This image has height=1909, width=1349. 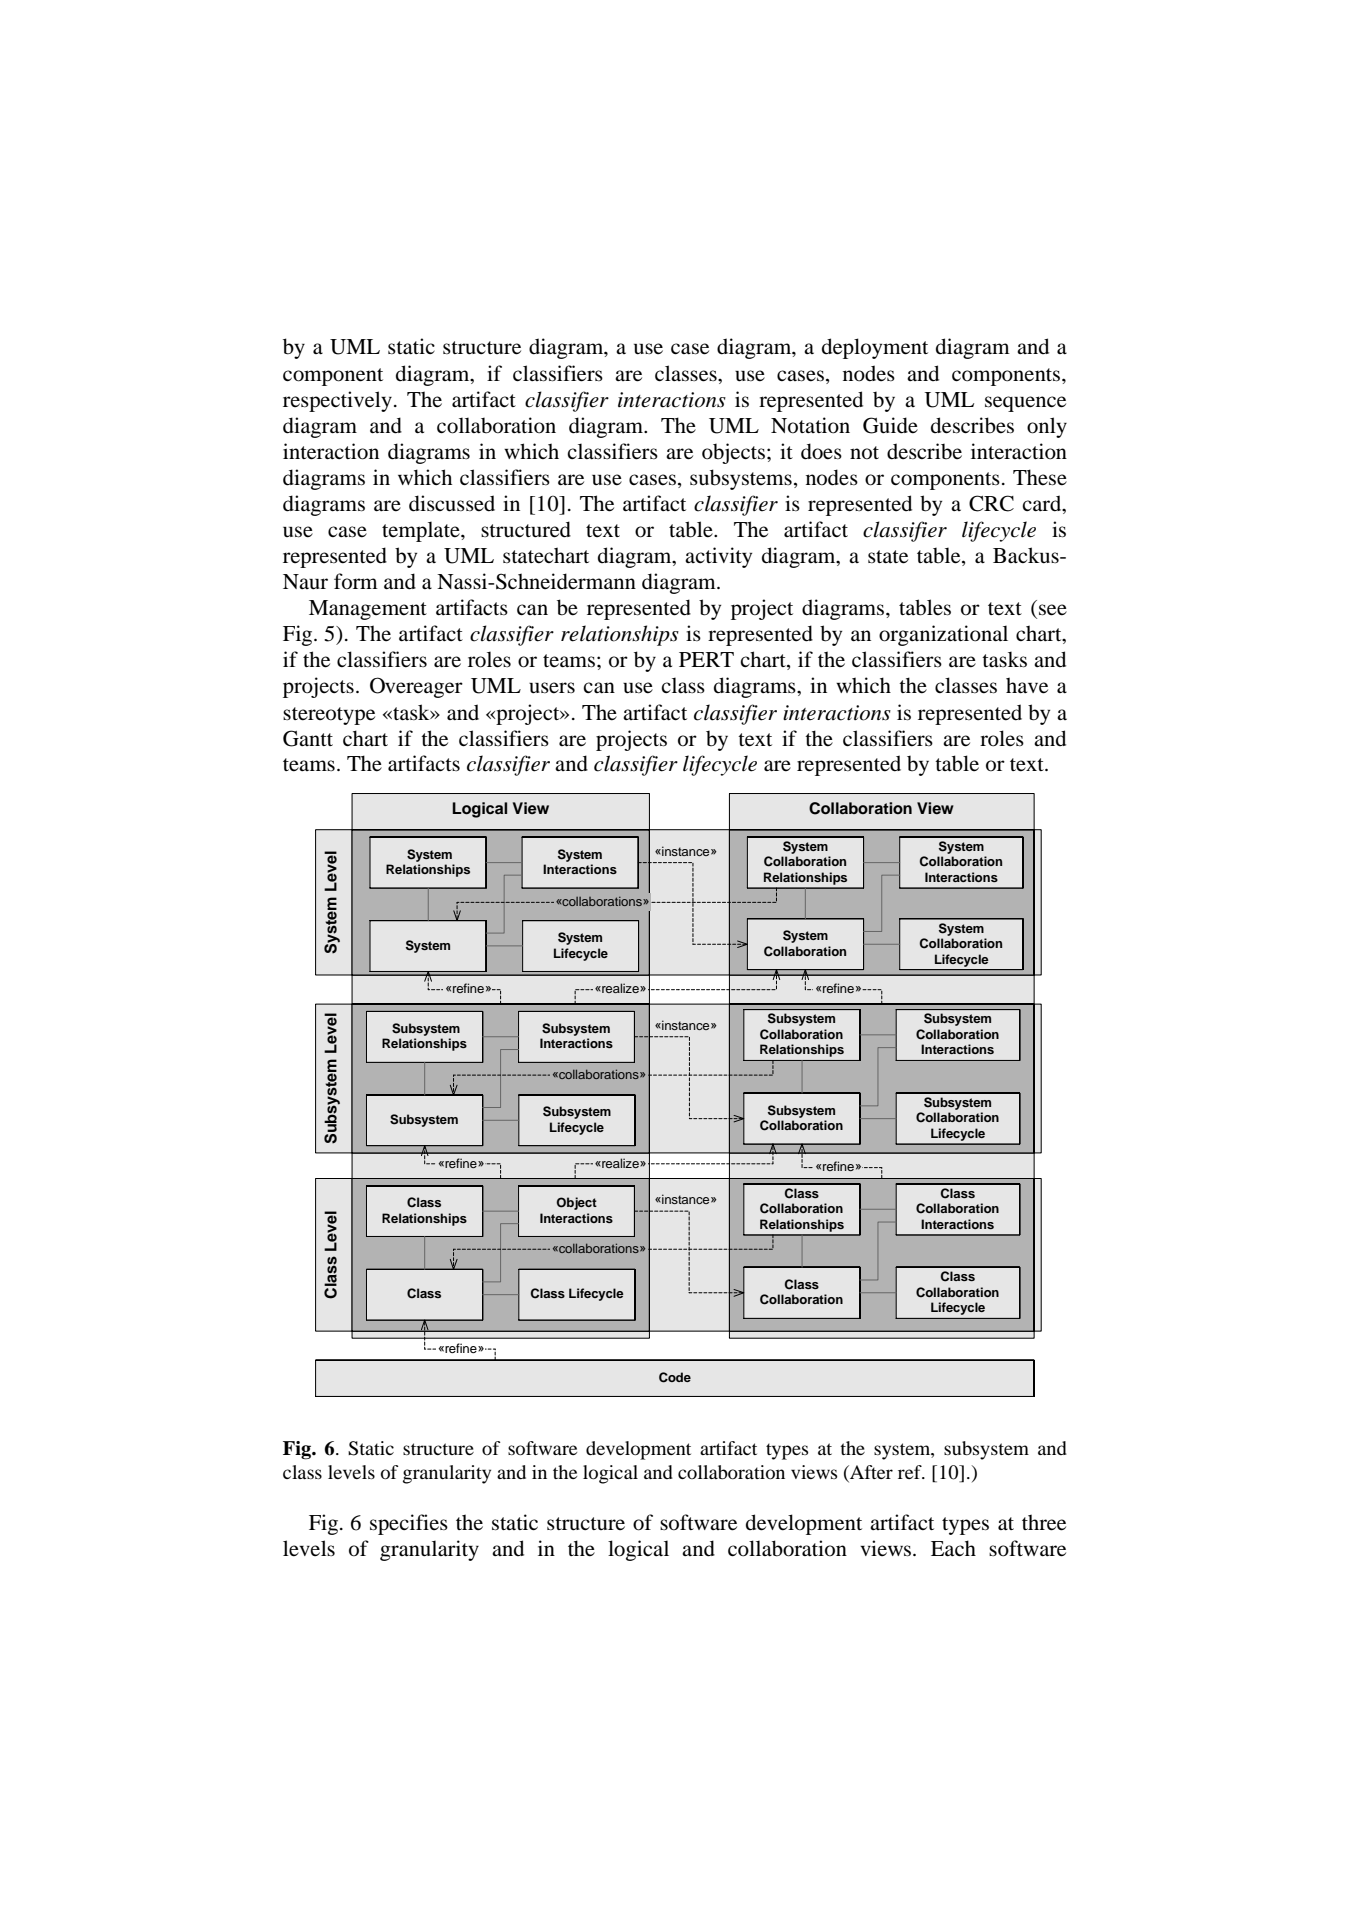 I want to click on PERT, so click(x=706, y=659).
